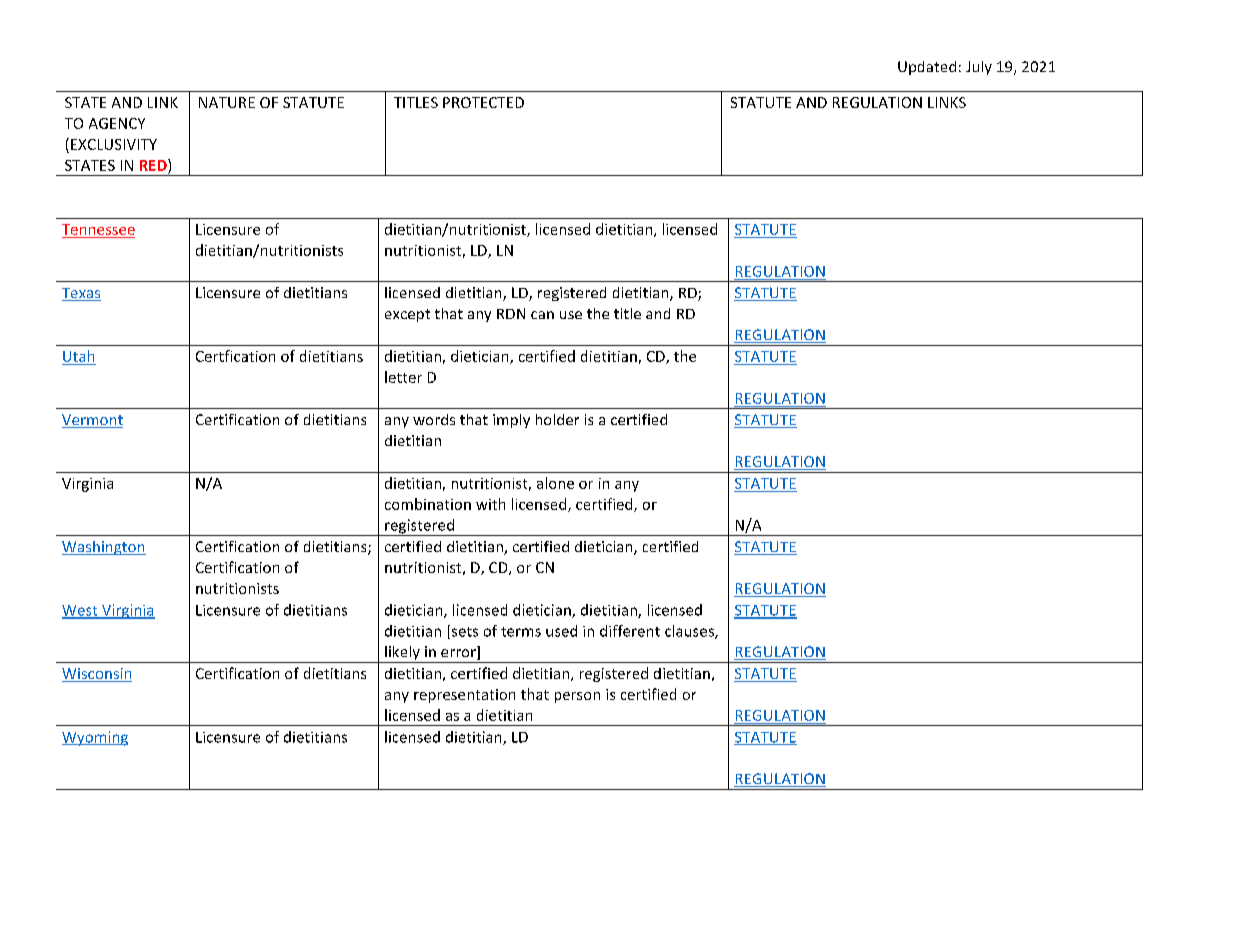  I want to click on Wyoming, so click(95, 738).
